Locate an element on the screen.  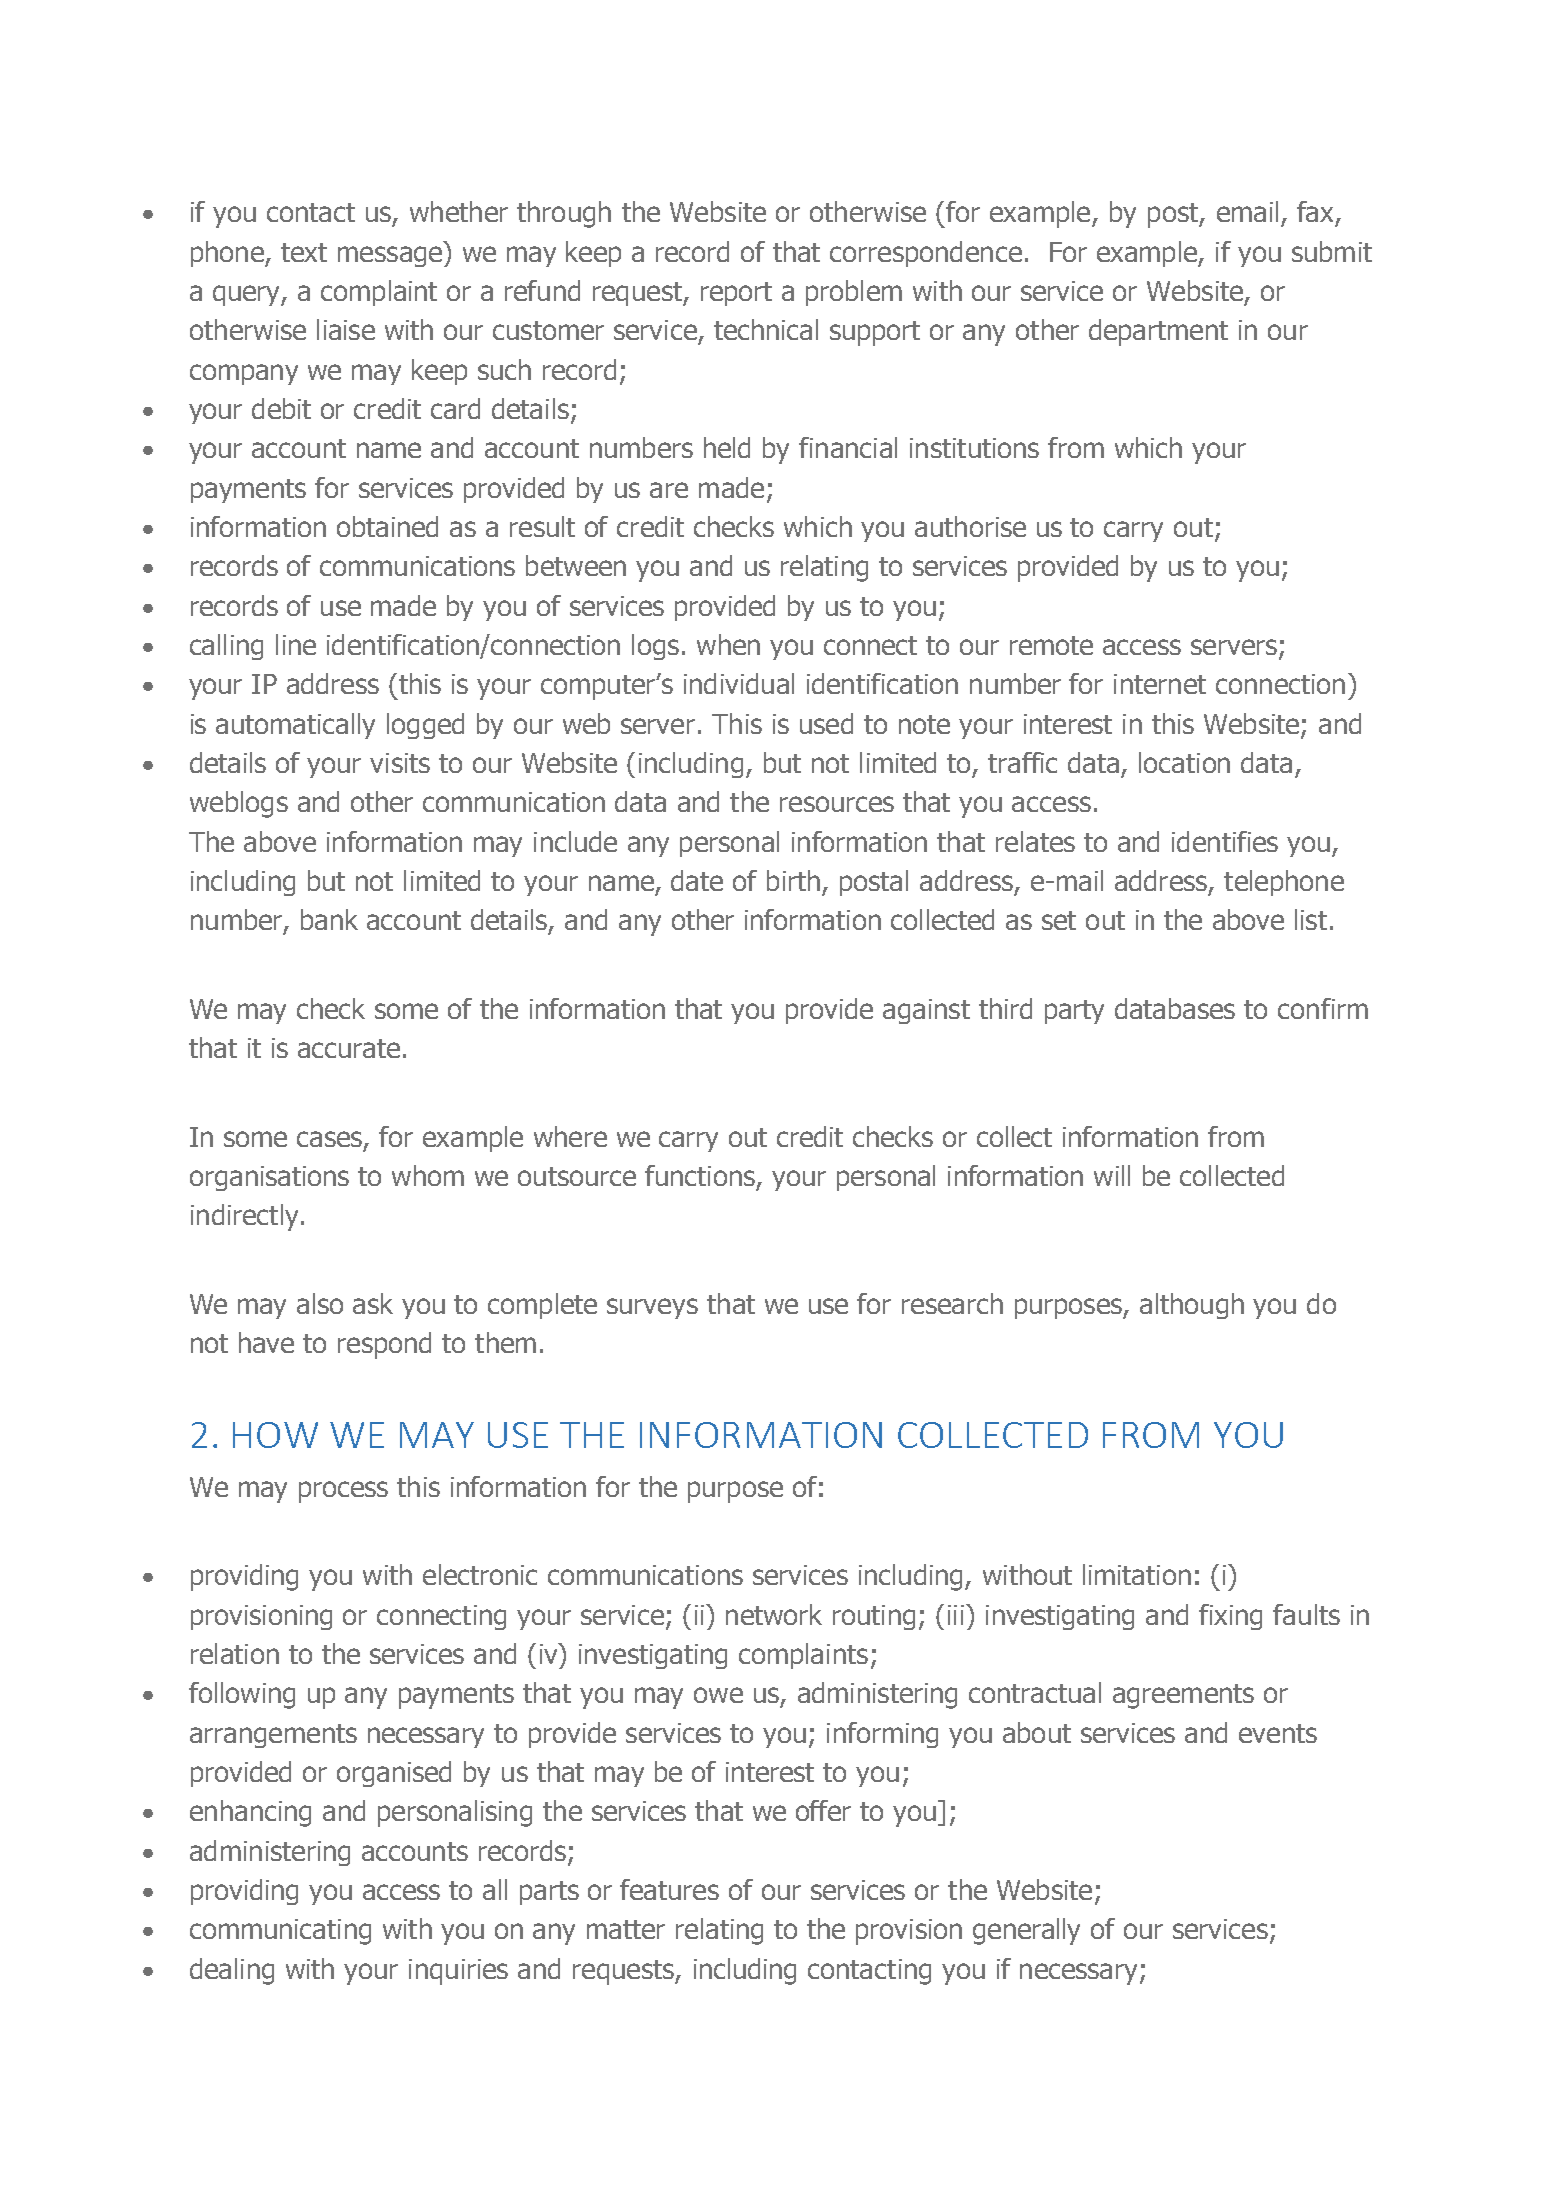
internet is located at coordinates (1160, 684).
